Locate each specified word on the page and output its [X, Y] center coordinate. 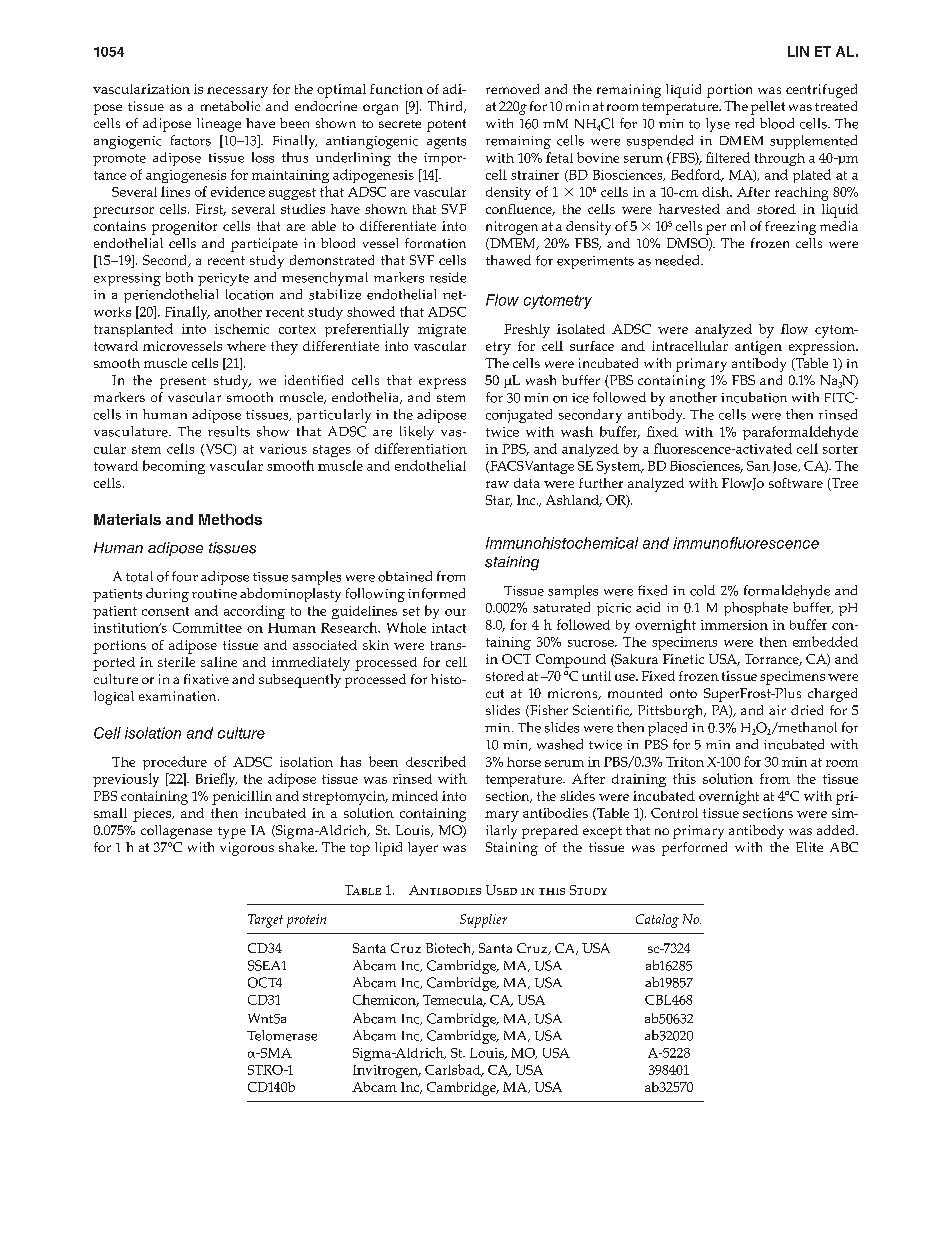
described [436, 761]
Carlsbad [454, 1070]
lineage [219, 125]
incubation [754, 397]
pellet [768, 108]
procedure [175, 763]
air [777, 710]
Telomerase [282, 1035]
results [229, 431]
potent [446, 125]
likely [417, 433]
